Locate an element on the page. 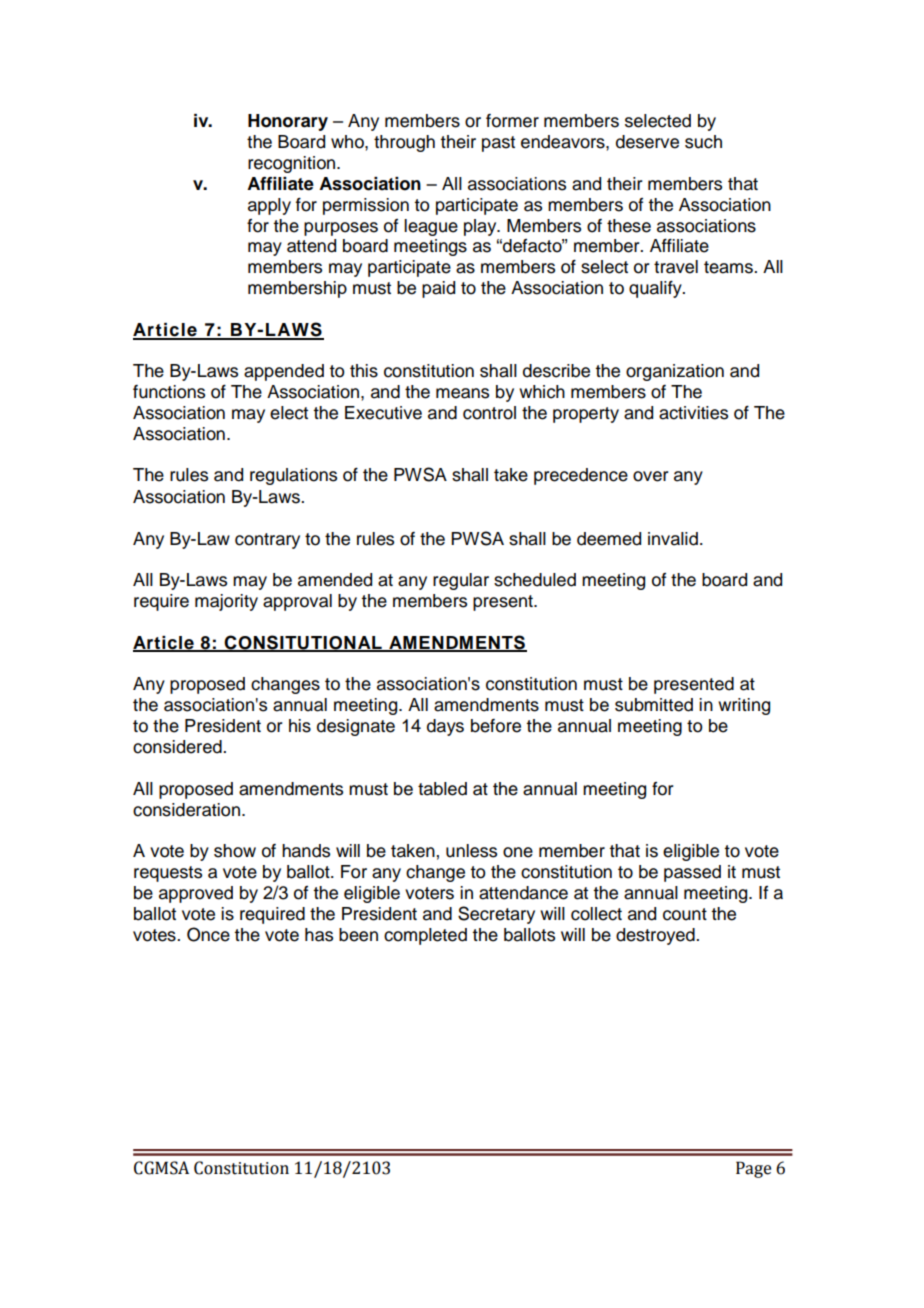 The width and height of the page is (924, 1308). organization is located at coordinates (675, 372).
